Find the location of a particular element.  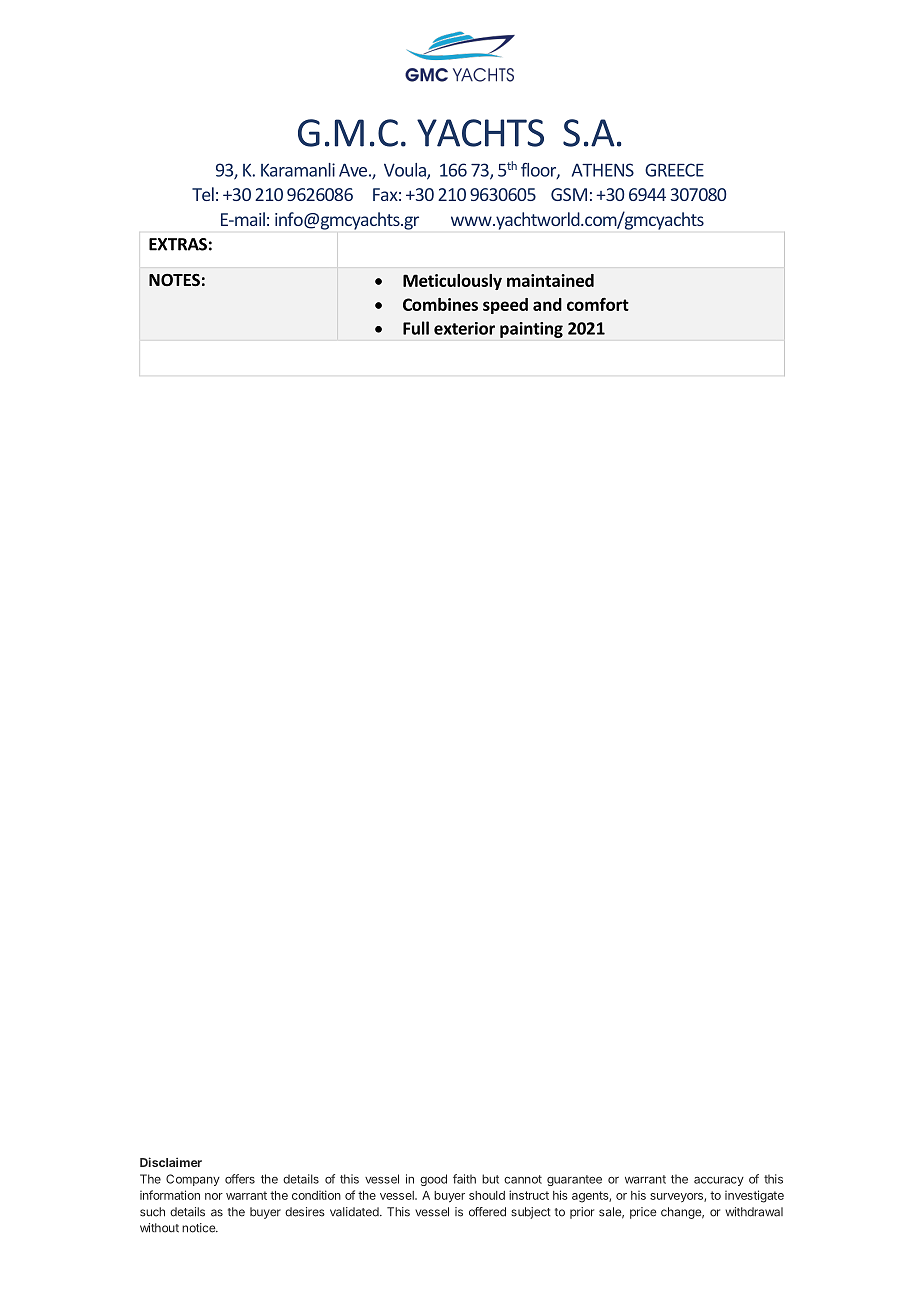

NOTES is located at coordinates (174, 280).
